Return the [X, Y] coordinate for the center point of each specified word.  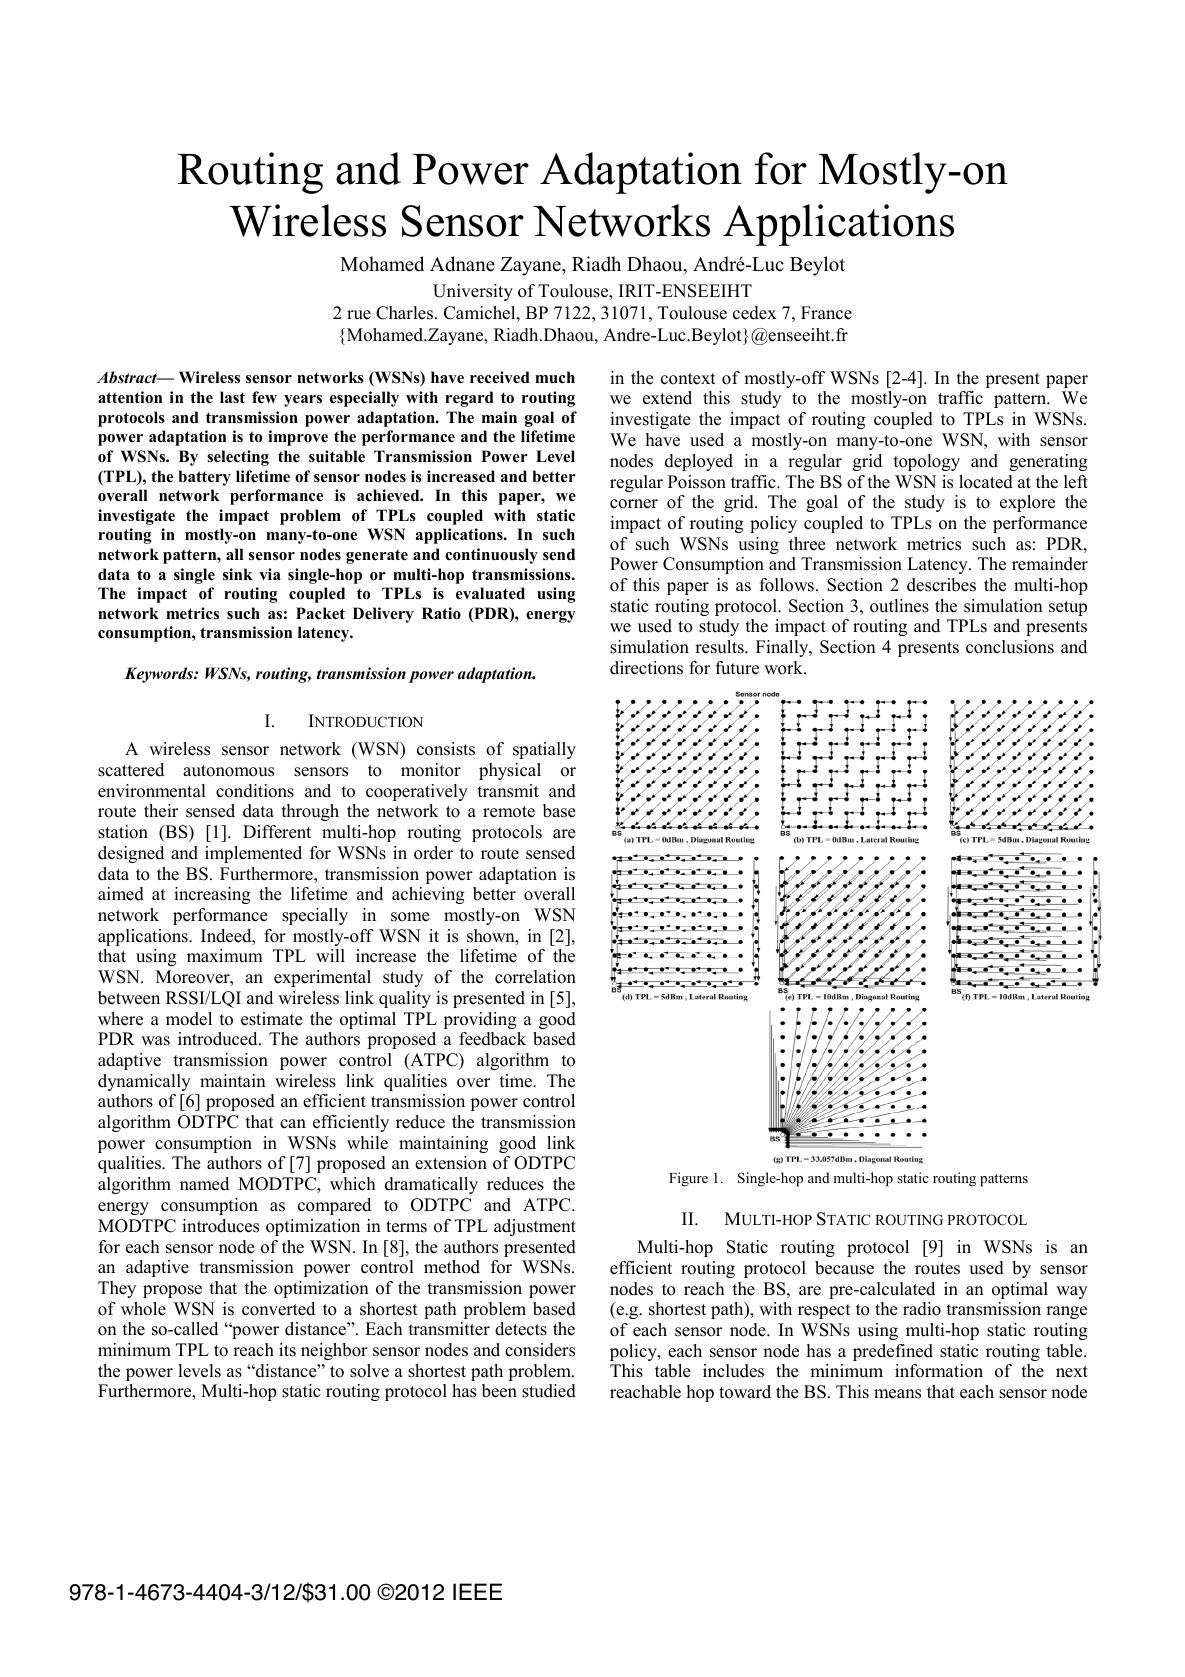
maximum [225, 956]
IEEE [477, 1591]
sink [238, 574]
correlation [535, 977]
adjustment [535, 1227]
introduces [220, 1226]
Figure [688, 1179]
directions [646, 668]
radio [922, 1309]
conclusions [1010, 647]
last [232, 397]
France [826, 313]
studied [549, 1391]
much [555, 377]
